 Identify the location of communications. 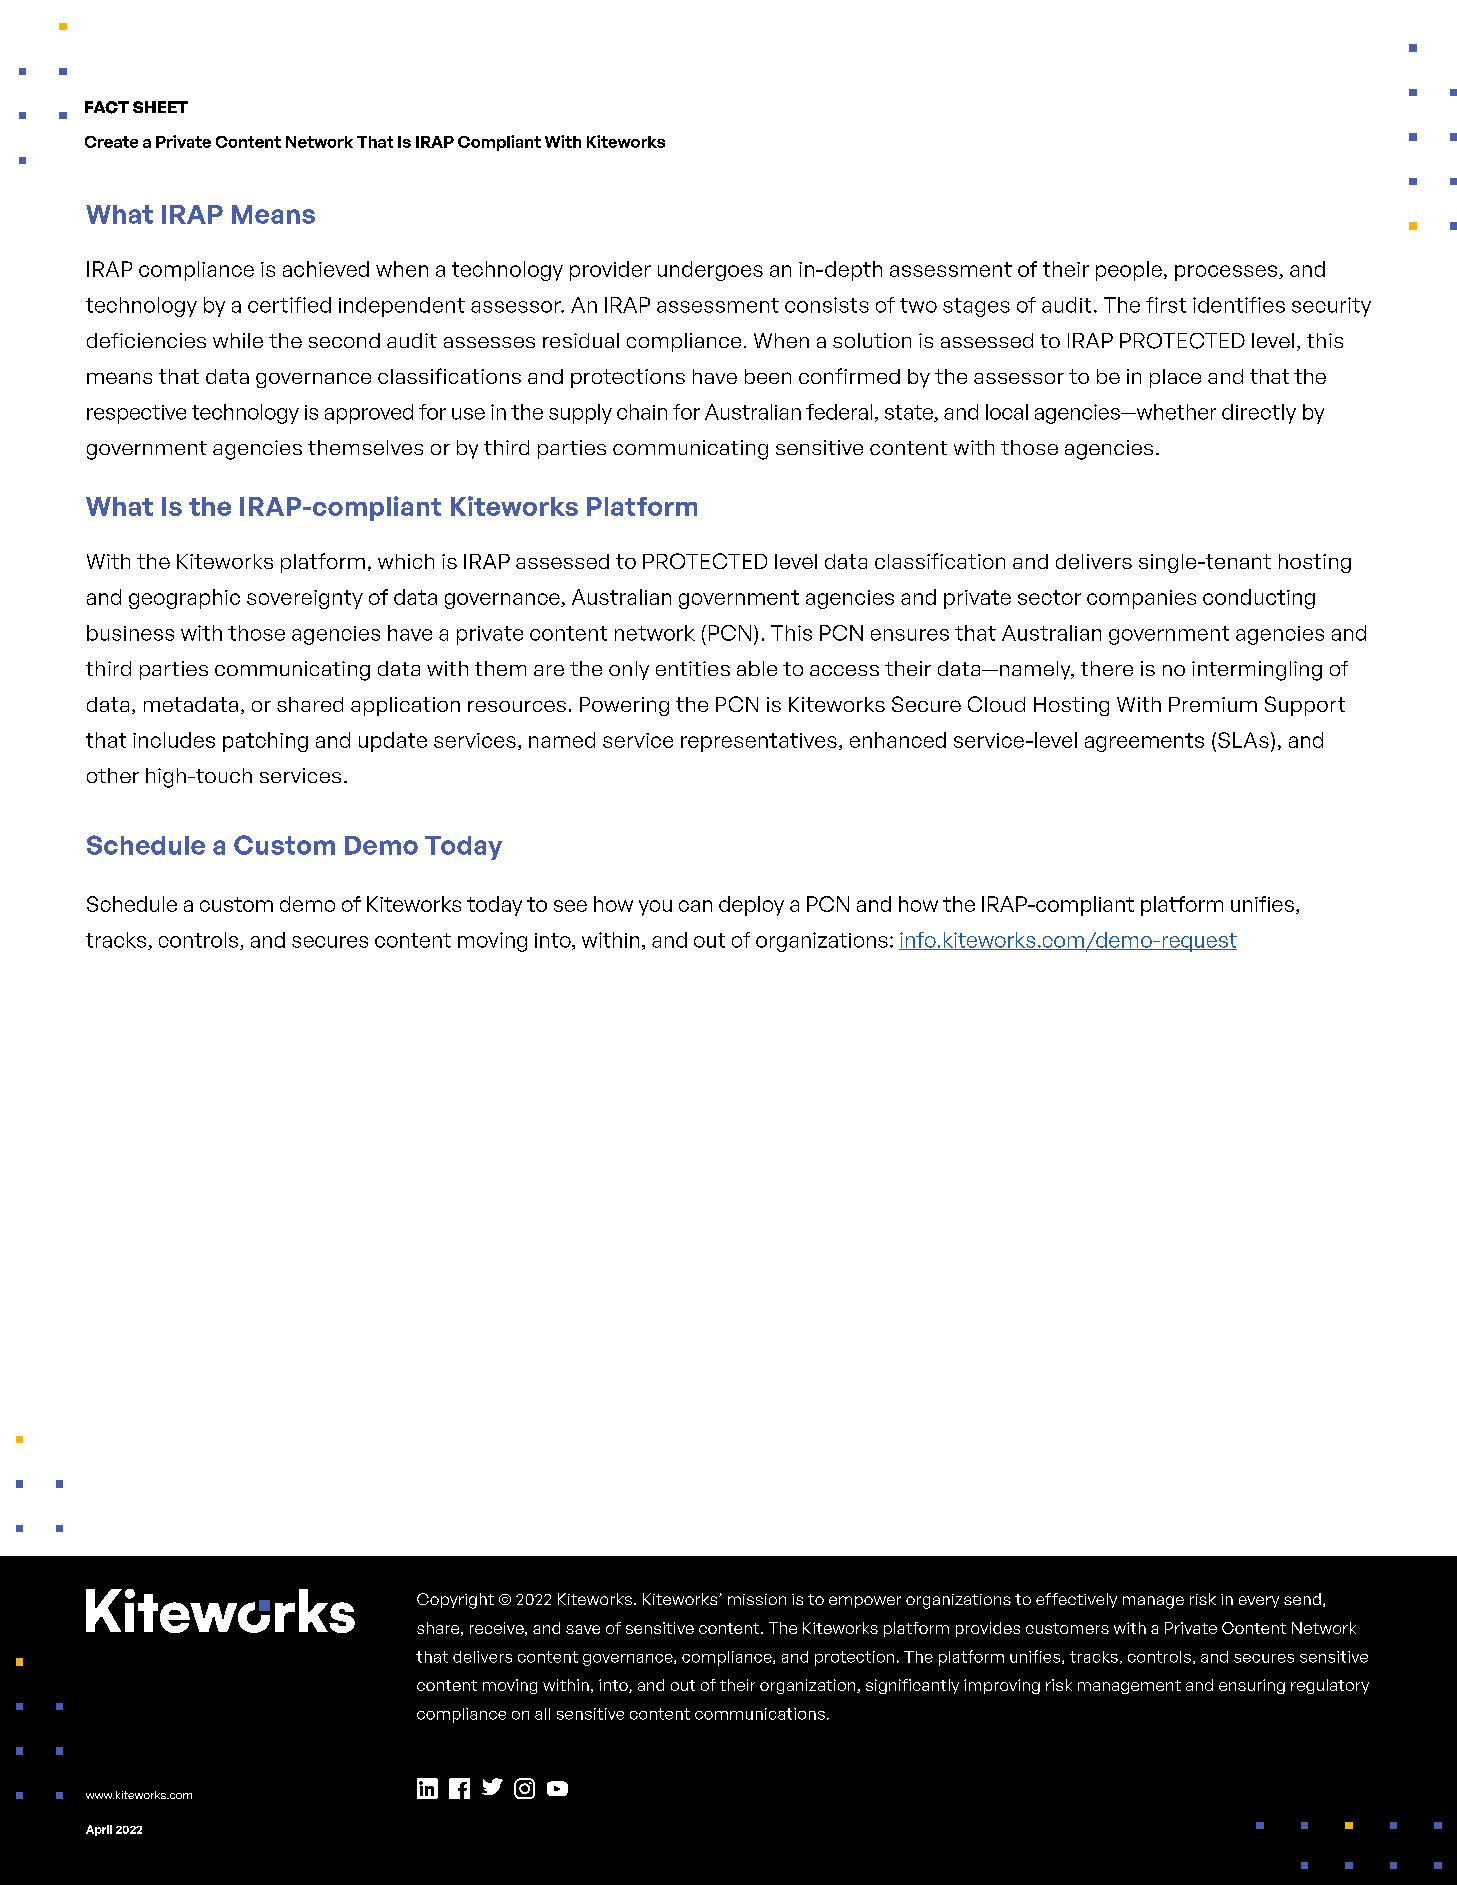
(760, 1714).
